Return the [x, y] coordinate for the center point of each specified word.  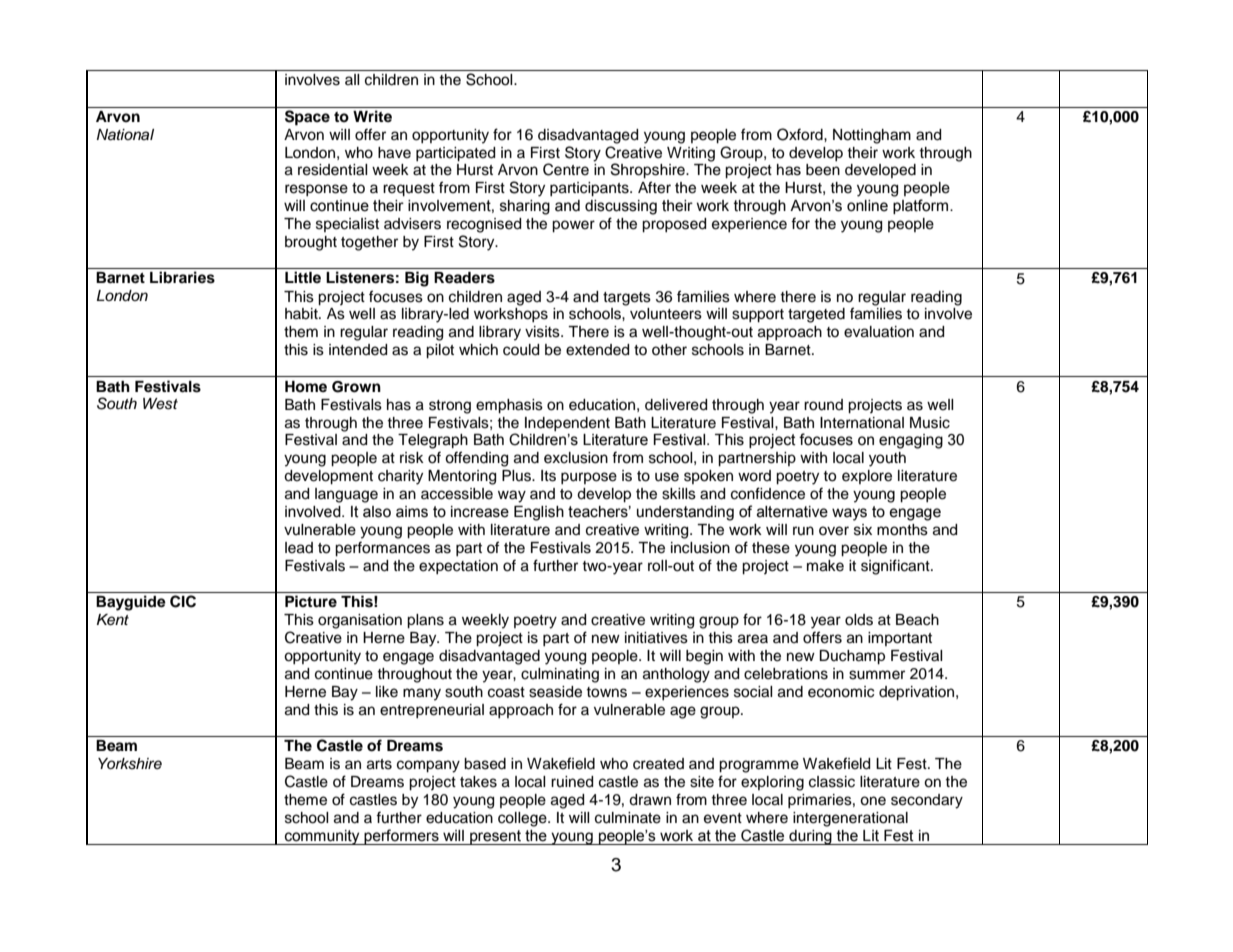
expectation [458, 567]
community [322, 837]
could [521, 350]
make [825, 566]
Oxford [801, 134]
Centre [566, 169]
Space [307, 118]
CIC [183, 601]
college [523, 819]
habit [302, 314]
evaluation [879, 332]
